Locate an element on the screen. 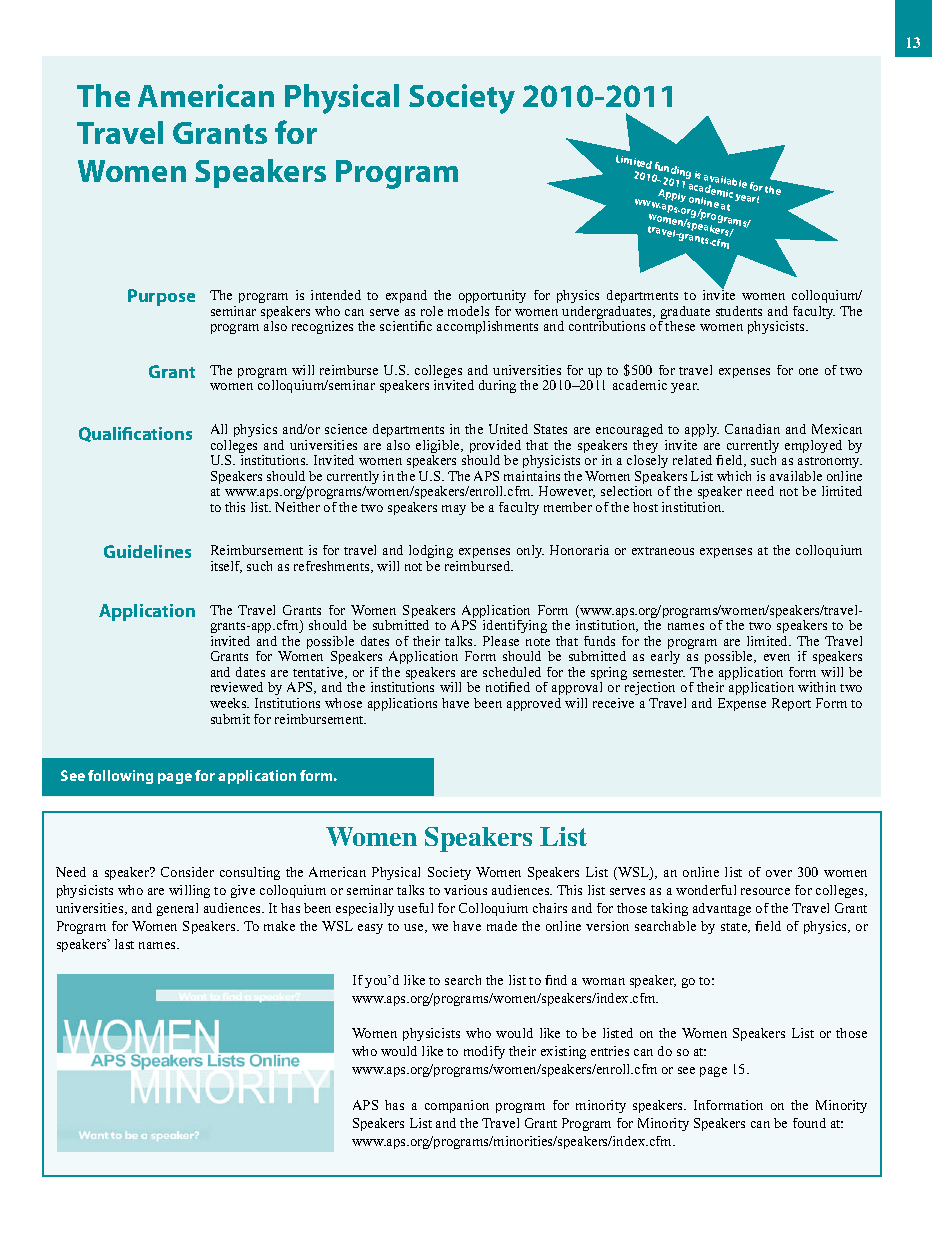 Image resolution: width=952 pixels, height=1233 pixels. Purpose is located at coordinates (161, 297).
